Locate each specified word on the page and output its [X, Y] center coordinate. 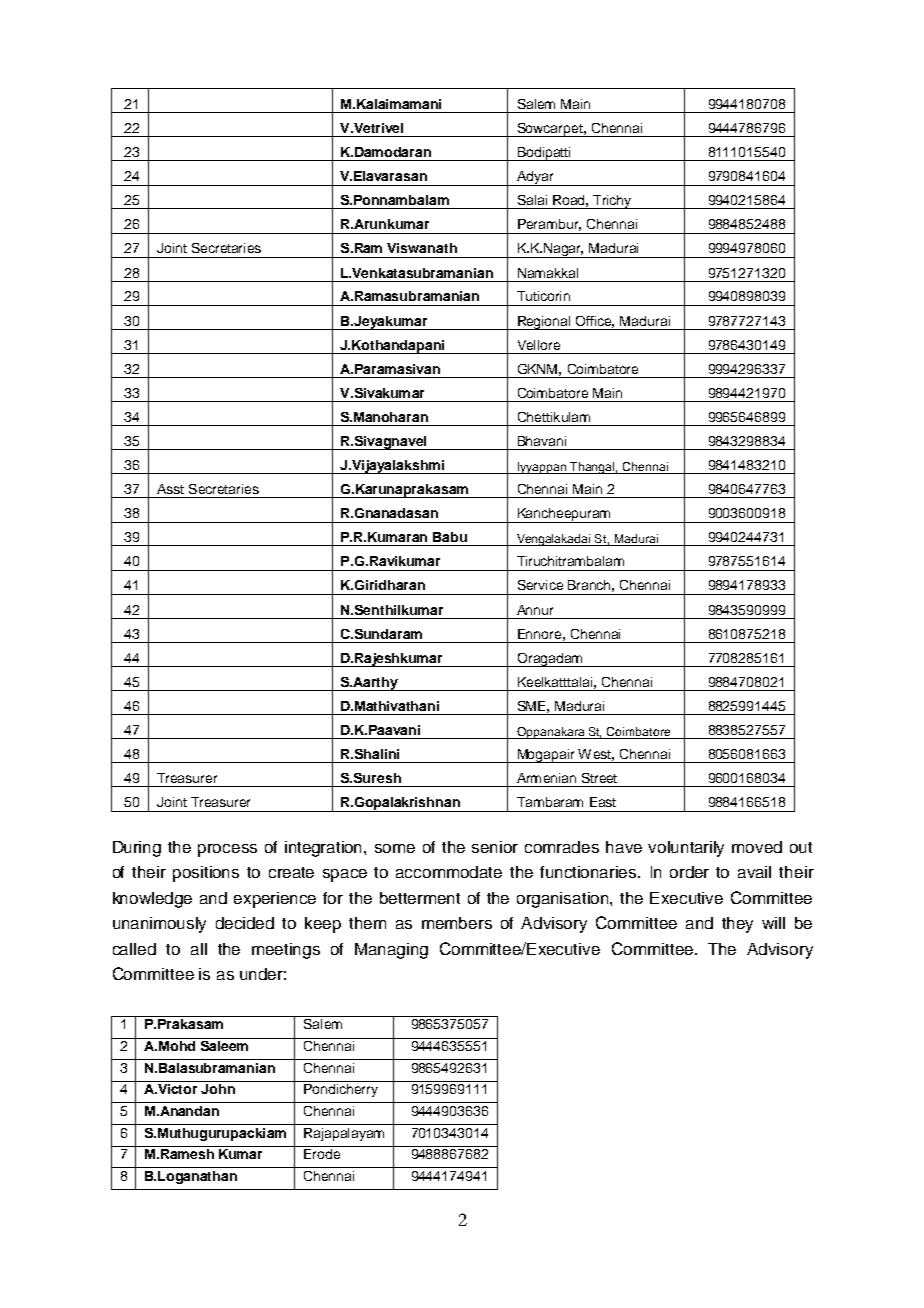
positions [206, 874]
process [227, 850]
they [737, 925]
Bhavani [542, 441]
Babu [450, 537]
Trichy [612, 202]
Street [599, 778]
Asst [170, 489]
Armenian [546, 778]
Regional [544, 323]
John [218, 1089]
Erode [322, 1154]
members [457, 923]
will [773, 923]
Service [540, 585]
